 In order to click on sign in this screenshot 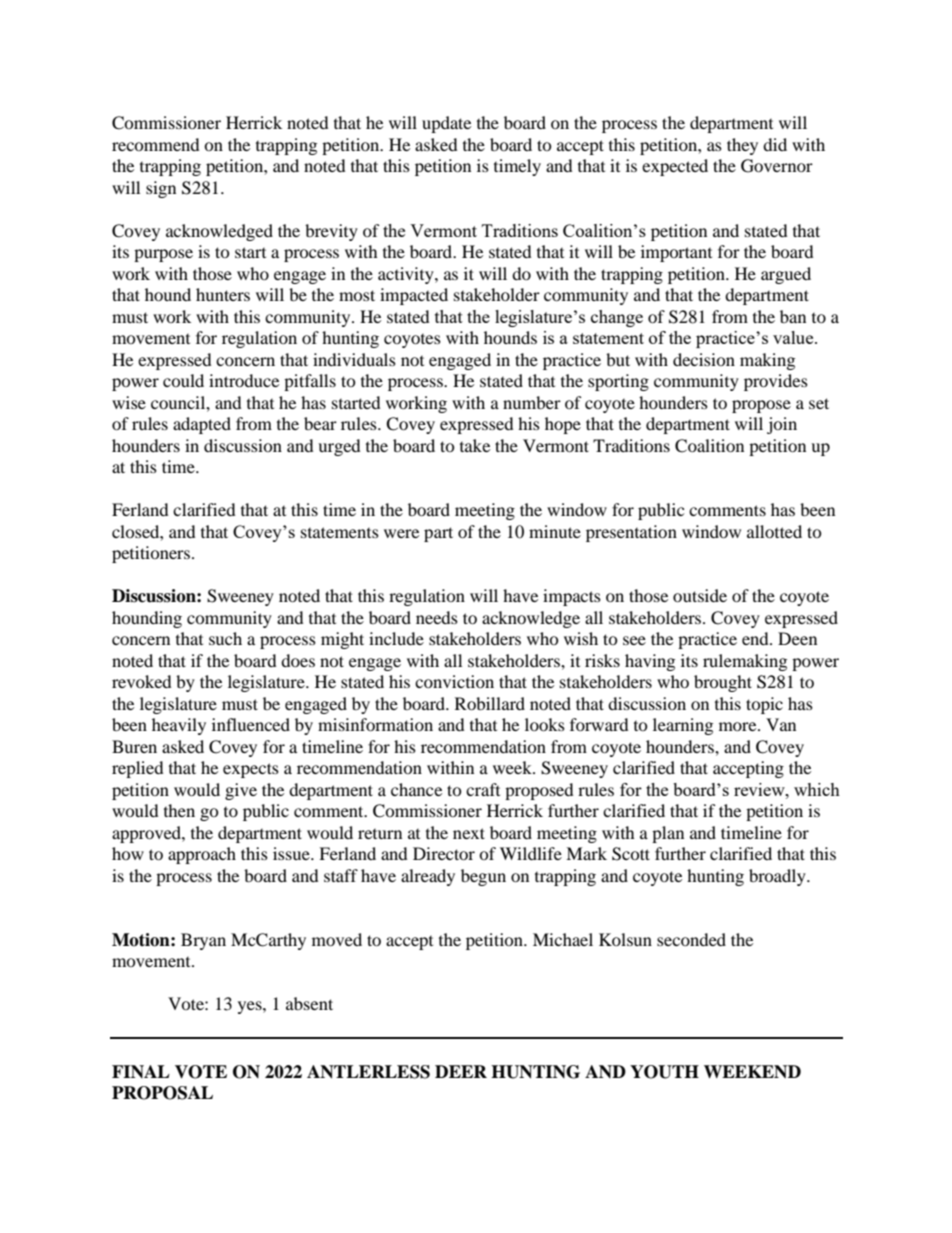, I will do `click(161, 189)`.
